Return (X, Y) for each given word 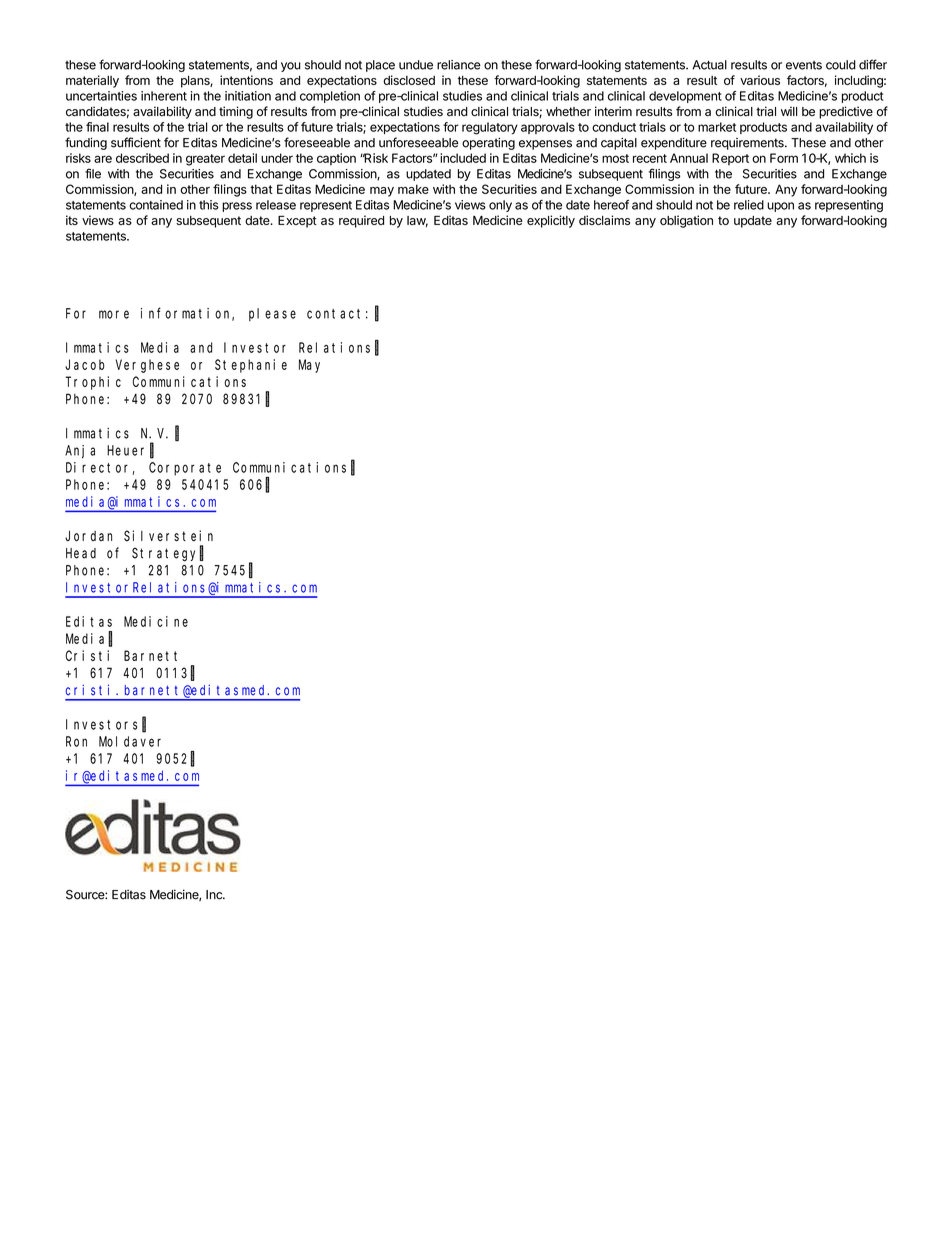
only (500, 206)
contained (156, 205)
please (272, 314)
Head (81, 553)
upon (780, 207)
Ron (76, 741)
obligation (686, 221)
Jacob (85, 364)
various (760, 80)
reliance (459, 65)
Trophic (93, 383)
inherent (164, 96)
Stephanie (251, 366)
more (114, 314)
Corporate (185, 469)
